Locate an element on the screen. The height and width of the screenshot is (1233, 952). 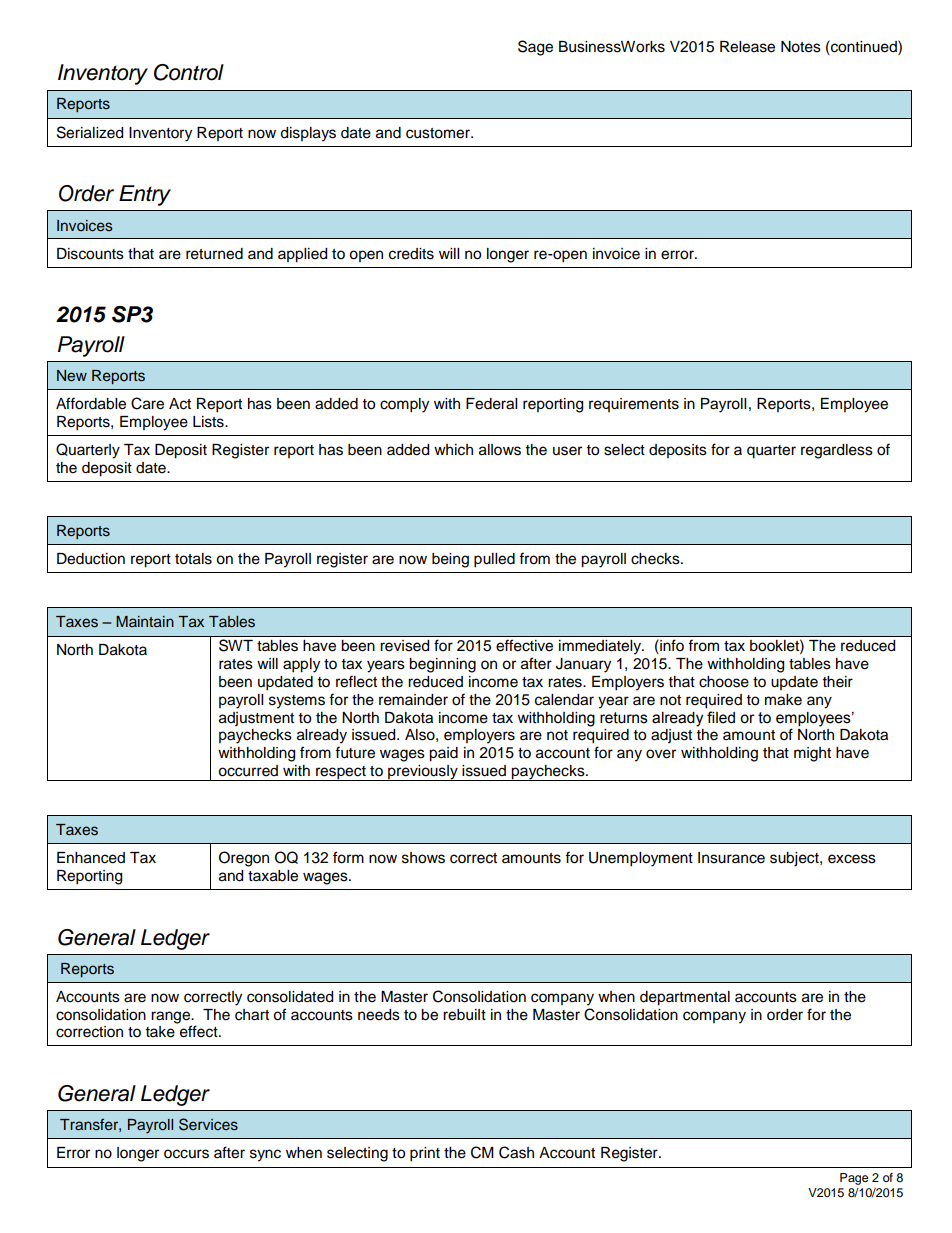
Care is located at coordinates (147, 403).
